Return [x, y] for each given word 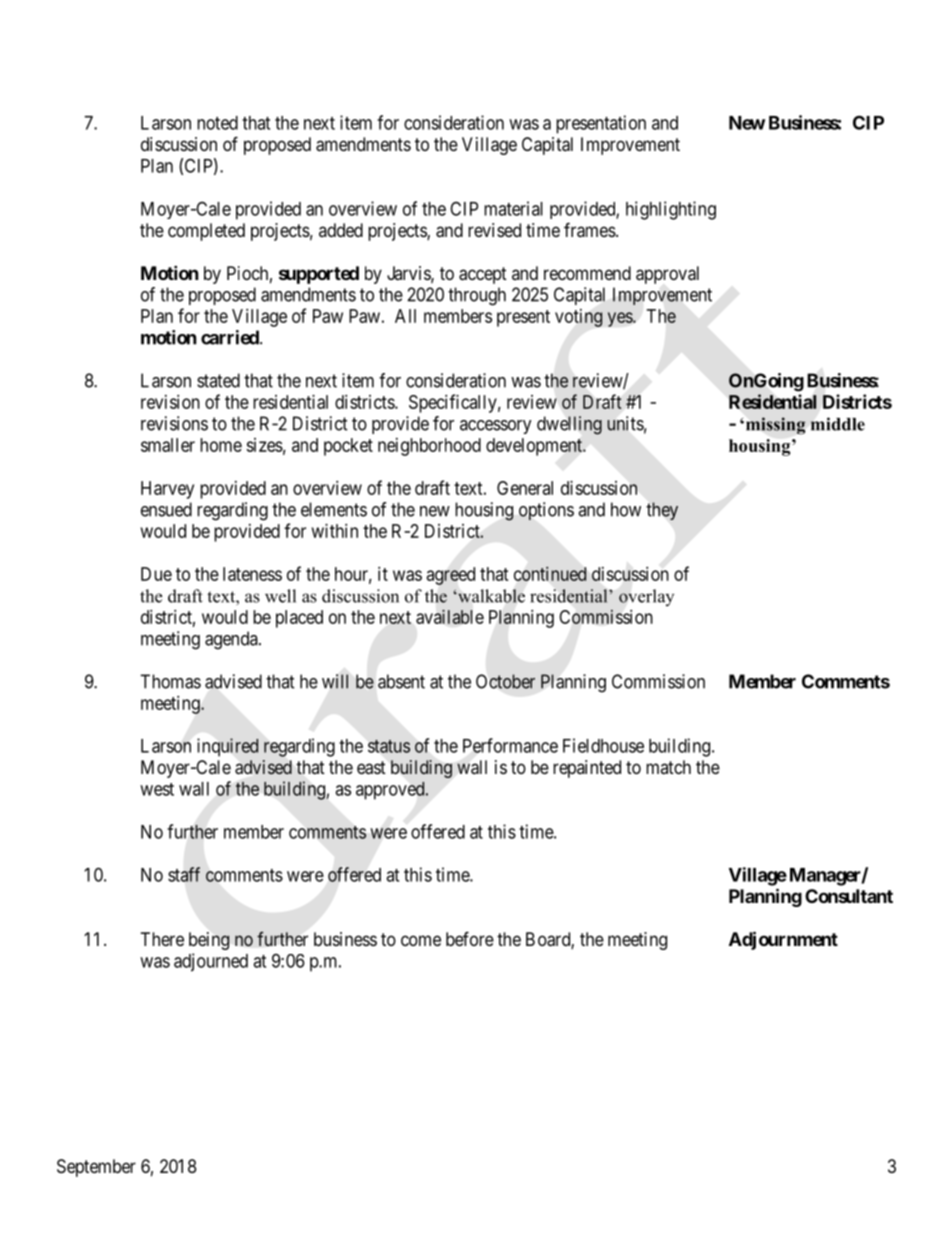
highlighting [671, 210]
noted [217, 123]
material [513, 208]
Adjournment [783, 940]
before [470, 938]
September [96, 1168]
